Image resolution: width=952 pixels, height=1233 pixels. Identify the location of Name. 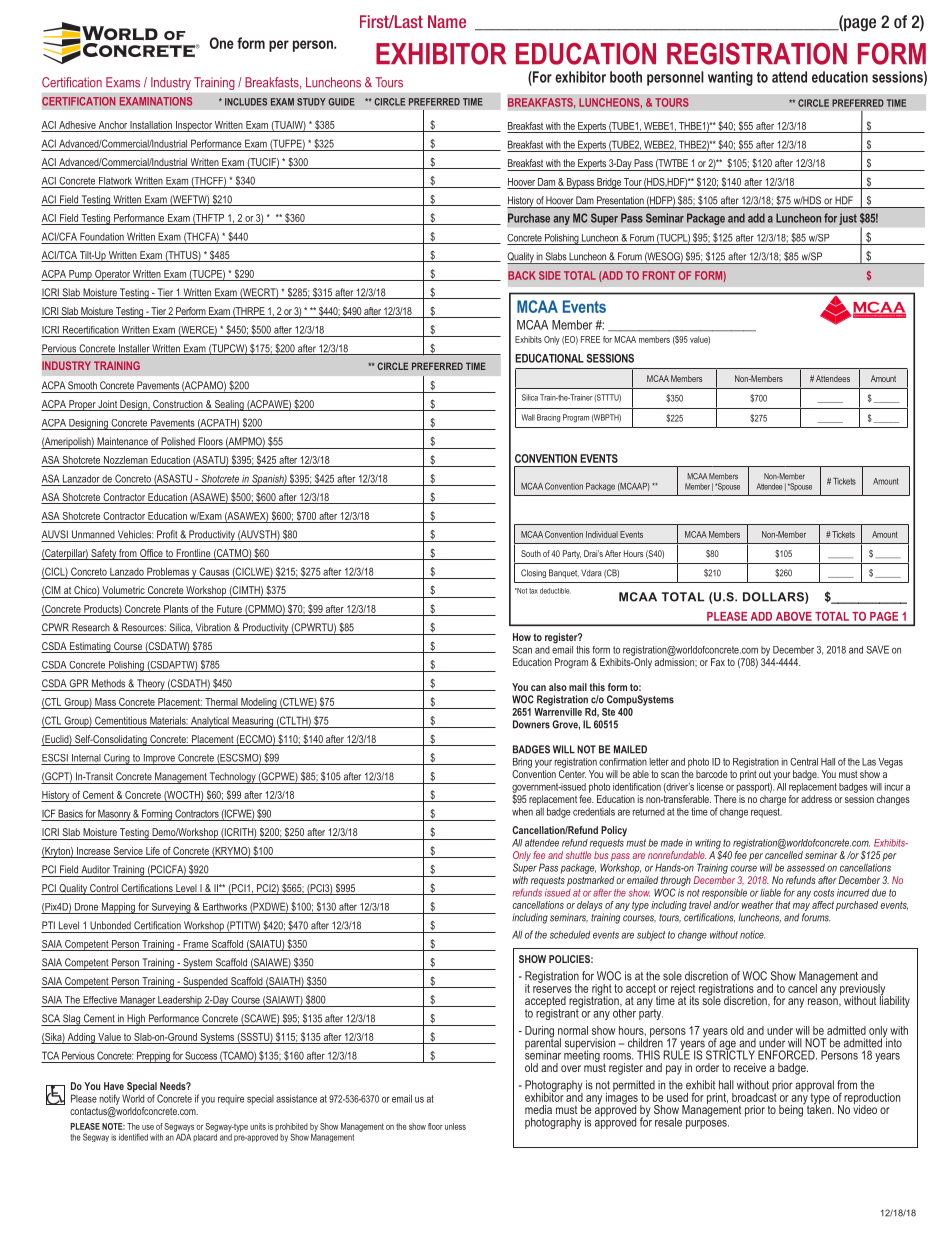
(447, 21).
